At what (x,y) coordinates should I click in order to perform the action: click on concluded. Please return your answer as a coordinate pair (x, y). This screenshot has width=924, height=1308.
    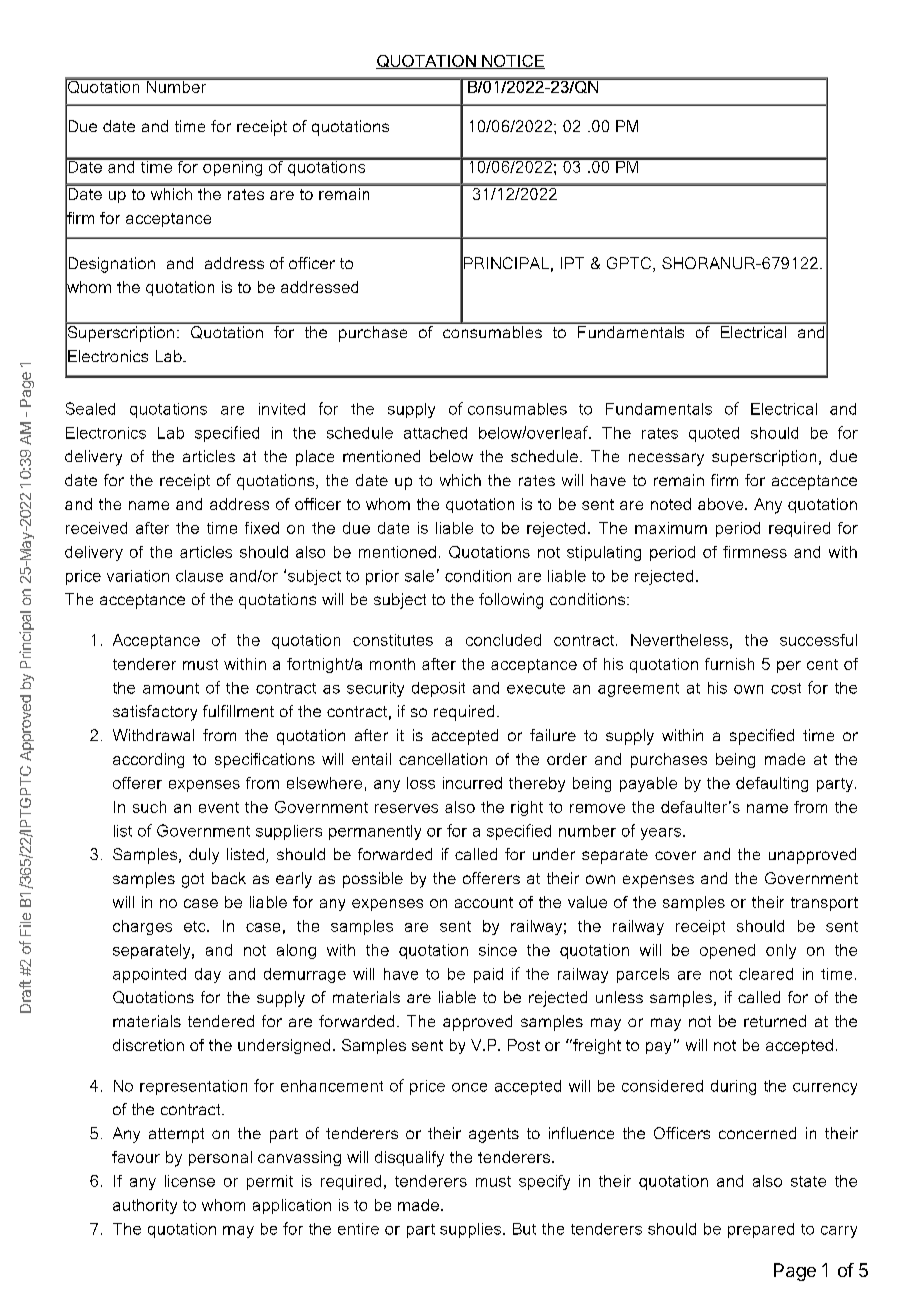
    Looking at the image, I should click on (503, 640).
